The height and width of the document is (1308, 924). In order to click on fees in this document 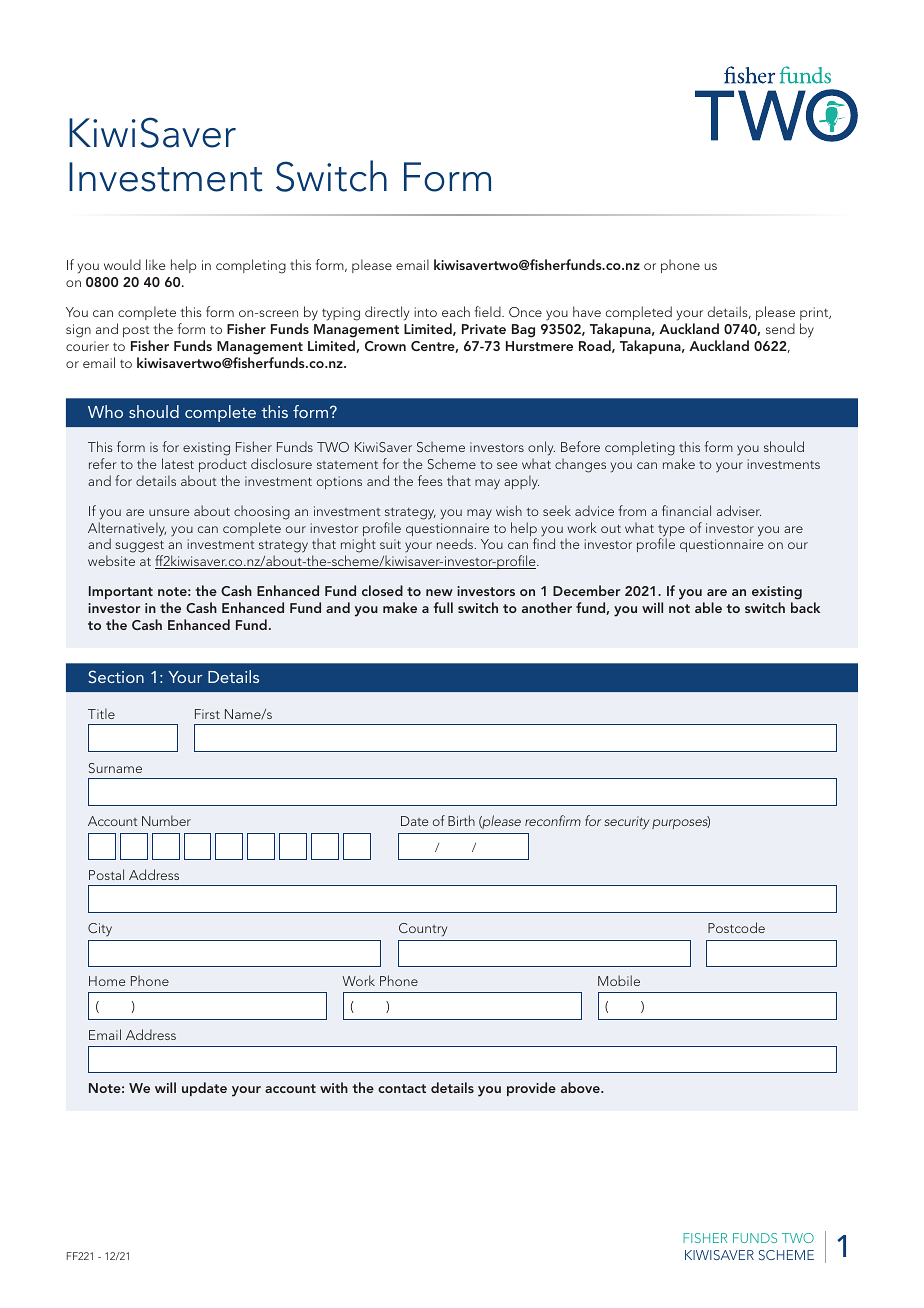, I will do `click(430, 480)`.
